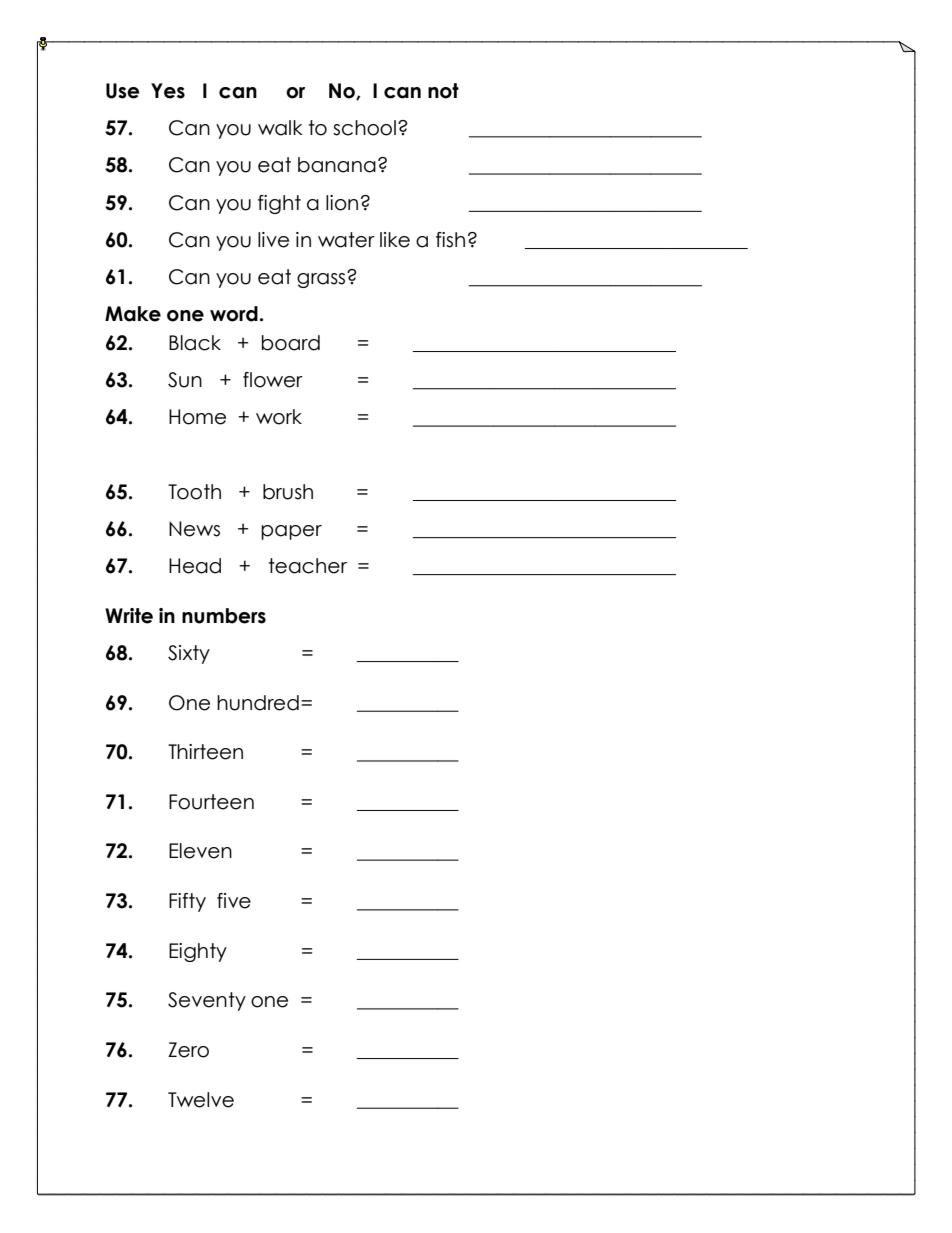  Describe the element at coordinates (280, 128) in the screenshot. I see `walk` at that location.
